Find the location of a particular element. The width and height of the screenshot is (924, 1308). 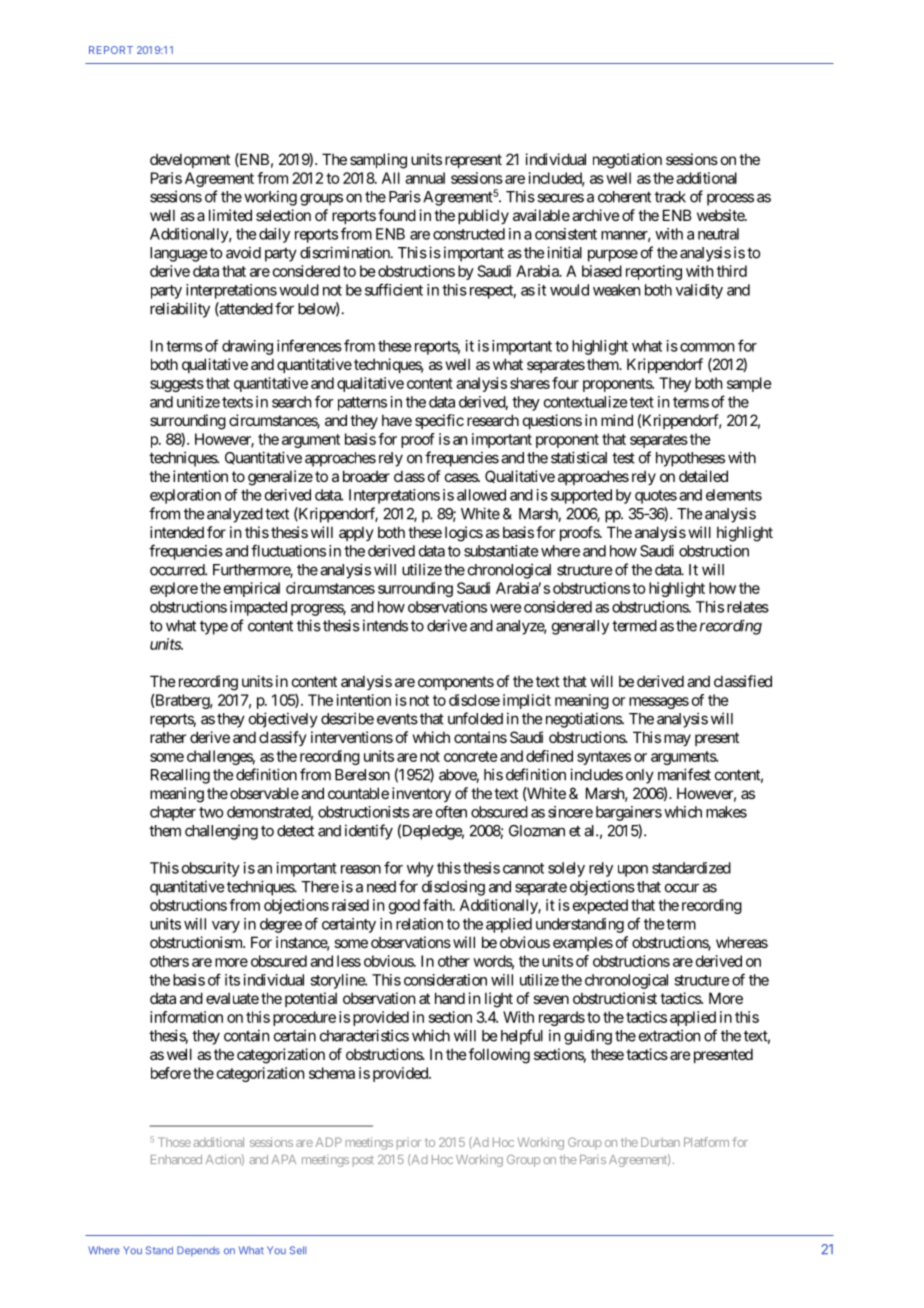

obscurity is located at coordinates (211, 869).
